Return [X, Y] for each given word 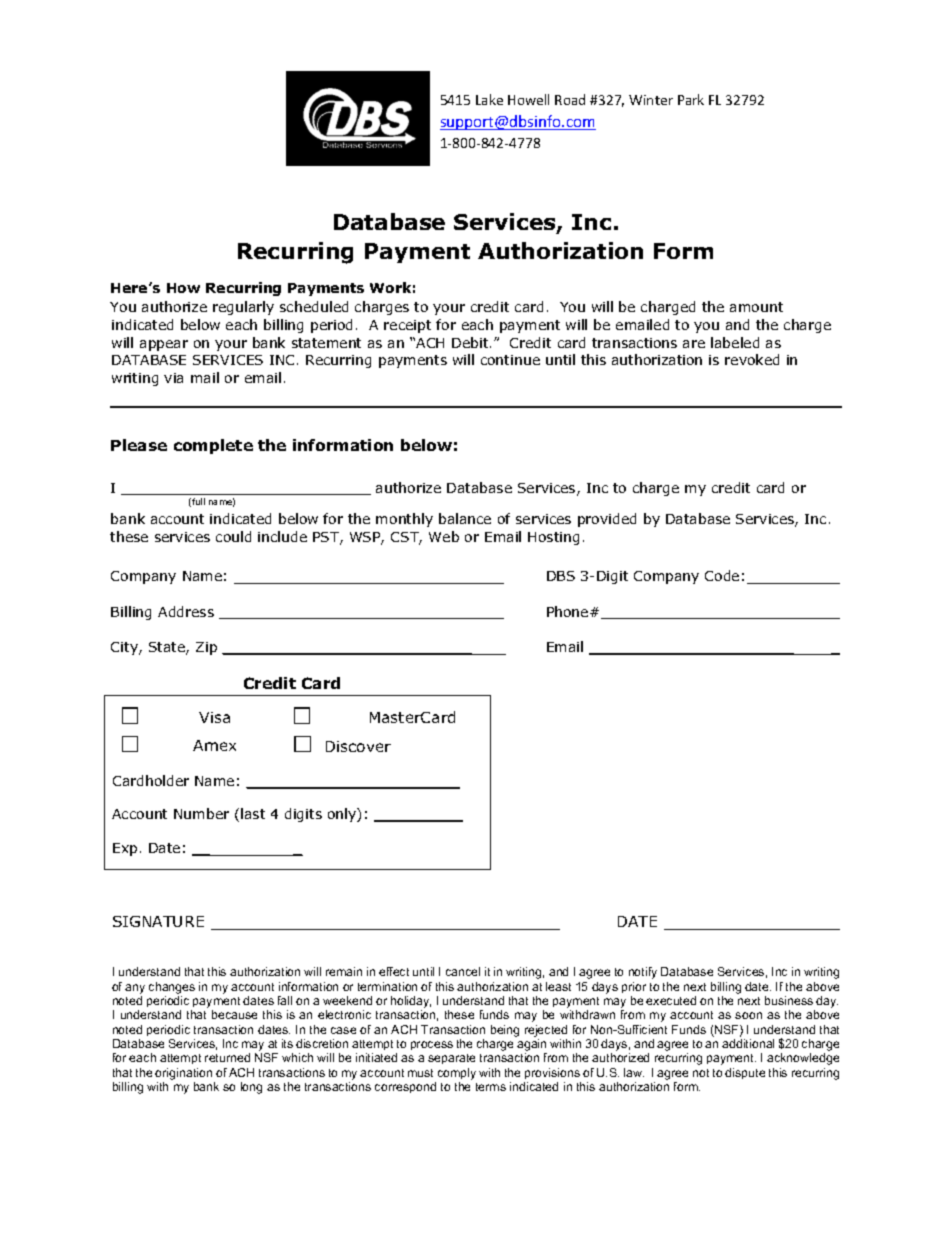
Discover [358, 746]
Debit [471, 342]
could [233, 536]
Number [201, 813]
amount [756, 307]
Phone [569, 611]
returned [227, 1057]
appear [164, 345]
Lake [489, 99]
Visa [214, 717]
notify [643, 973]
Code [722, 575]
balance [465, 518]
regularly [243, 308]
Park [691, 99]
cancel [463, 971]
